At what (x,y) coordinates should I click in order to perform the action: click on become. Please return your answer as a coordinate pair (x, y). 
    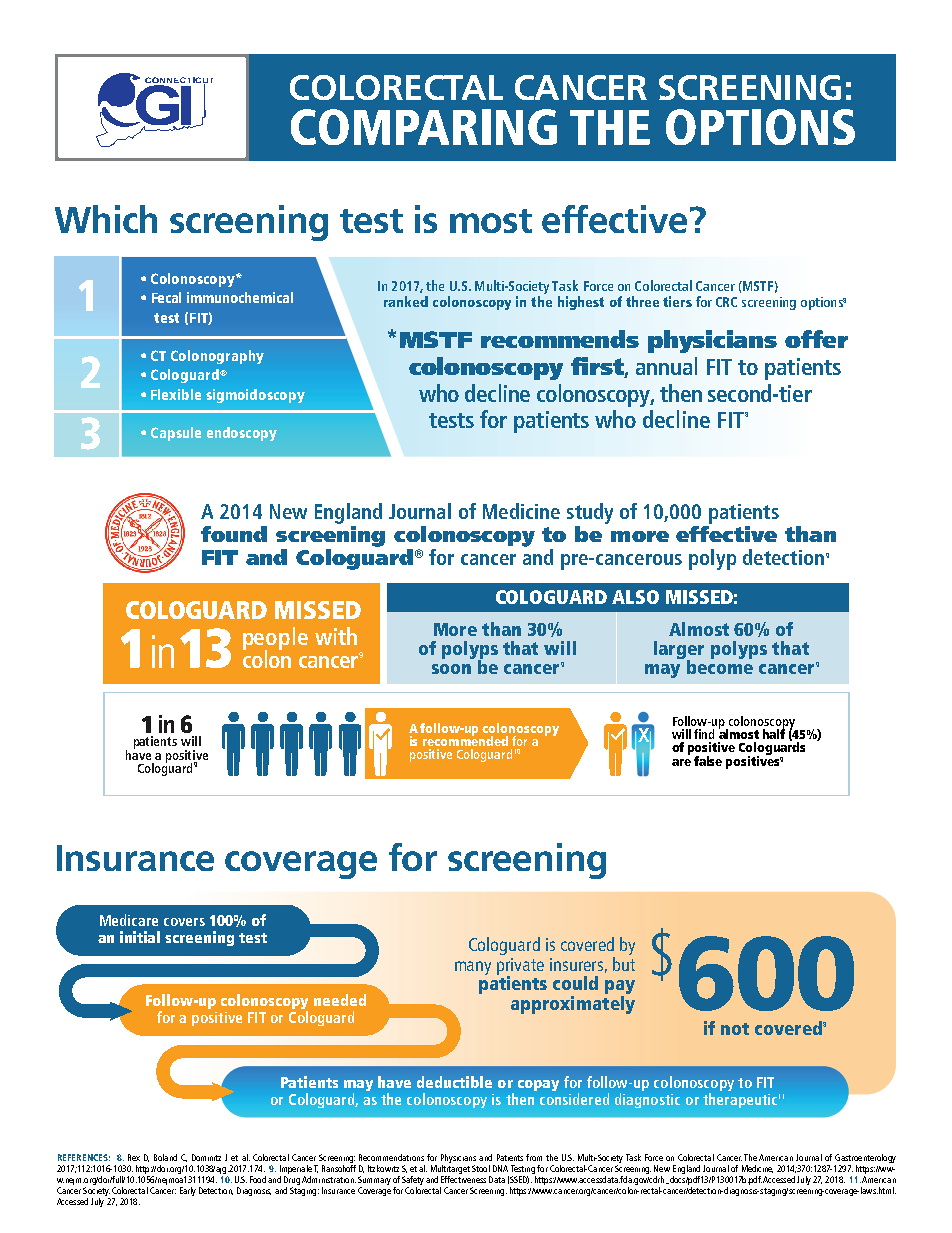
    Looking at the image, I should click on (718, 665).
